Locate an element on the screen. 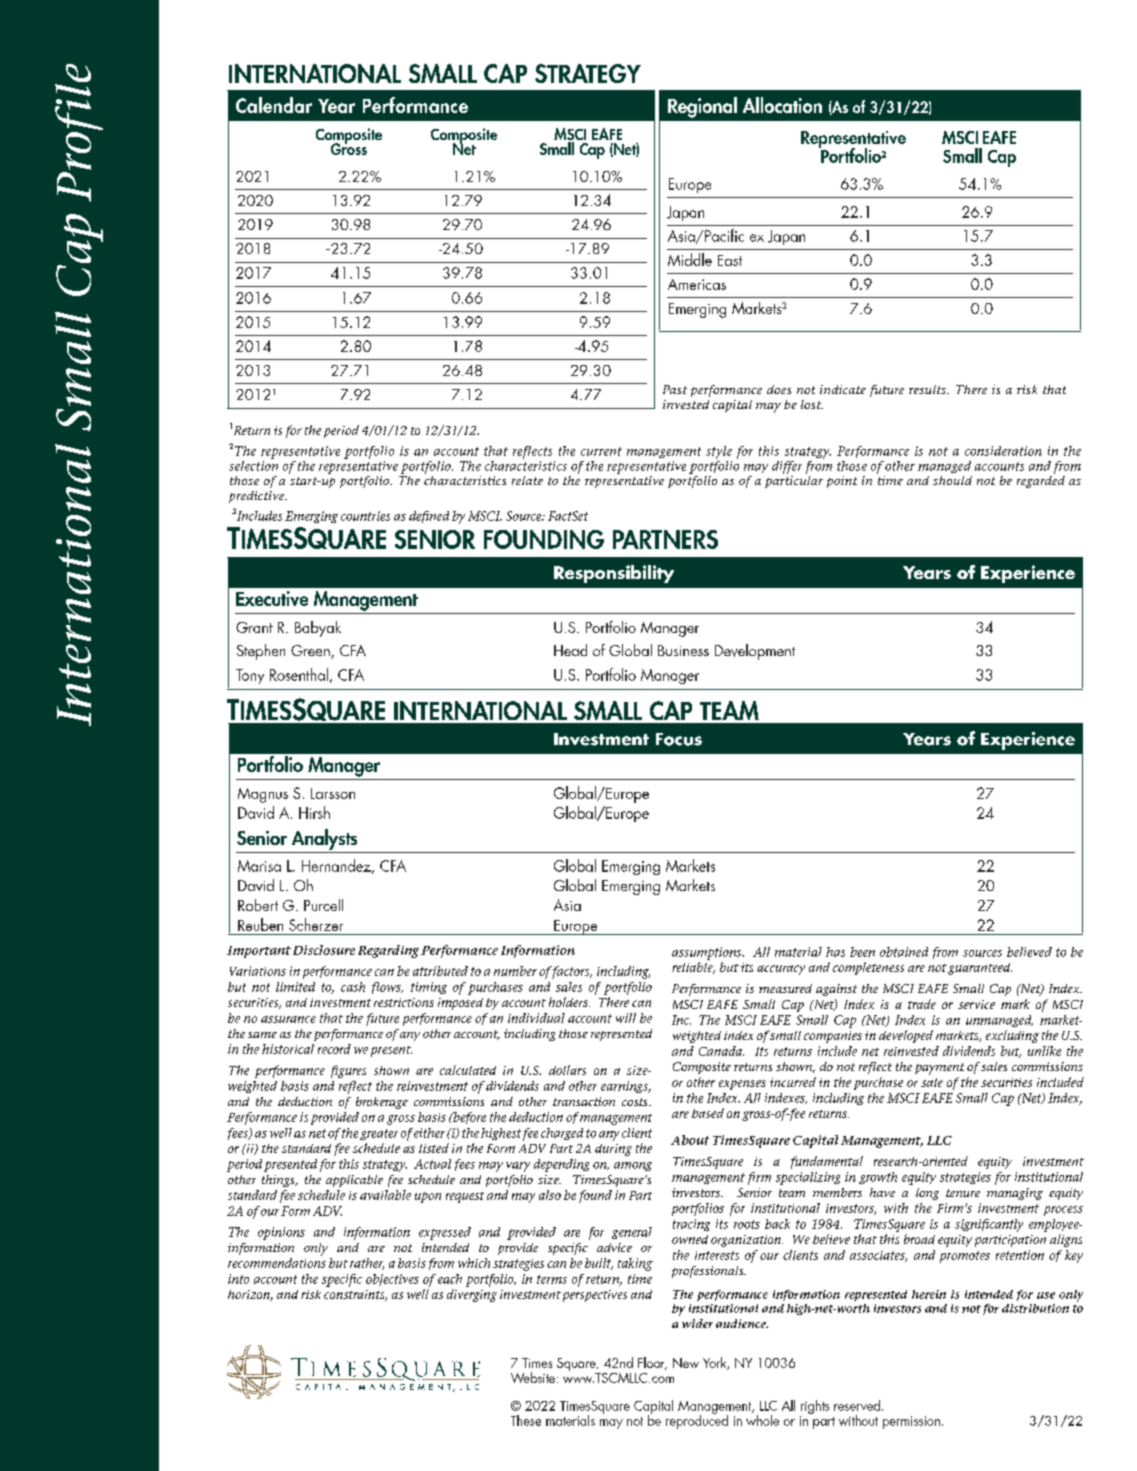  Business is located at coordinates (683, 650).
